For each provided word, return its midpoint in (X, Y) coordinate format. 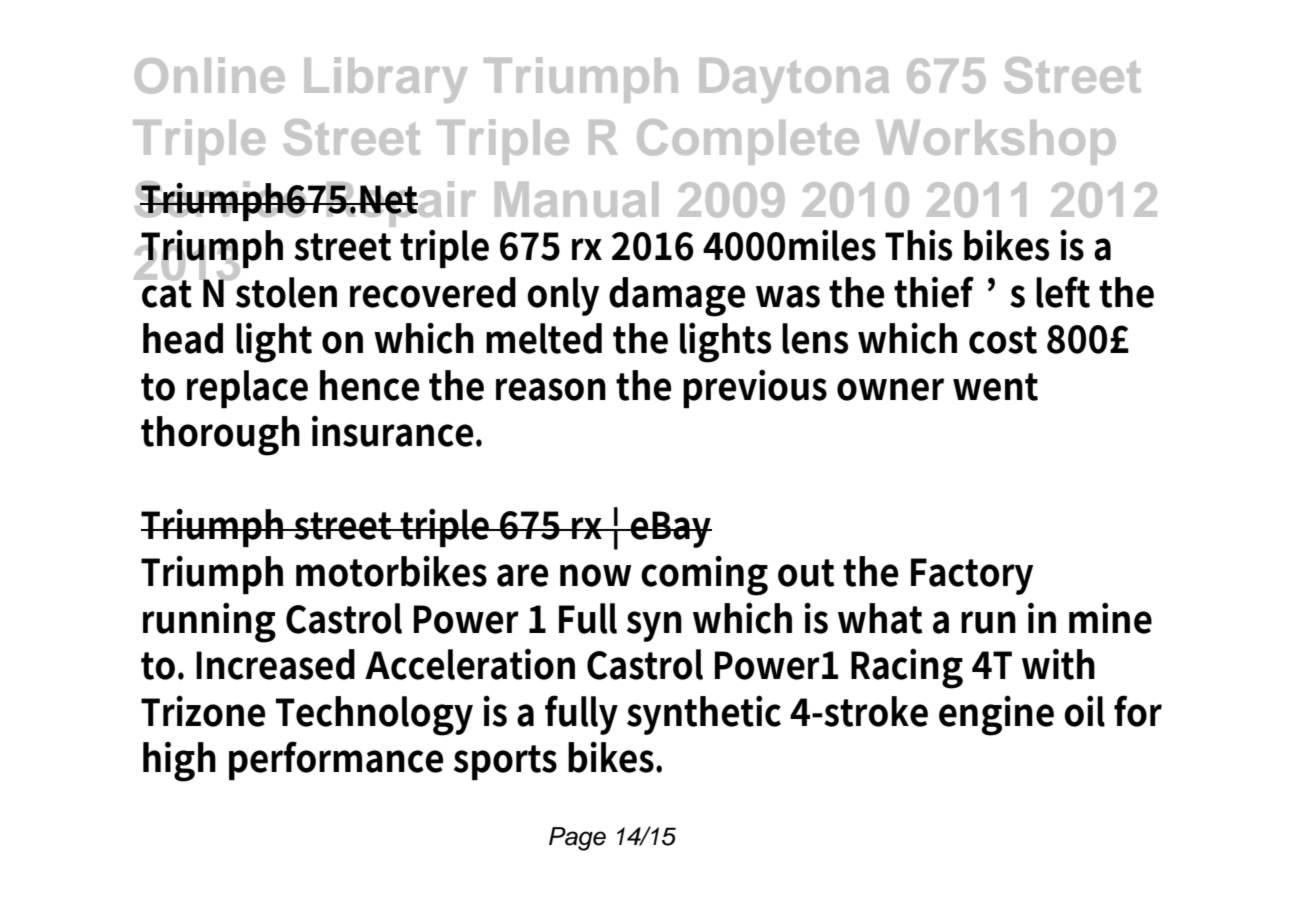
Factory (972, 576)
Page (577, 839)
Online (210, 75)
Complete (748, 142)
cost (1003, 340)
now (595, 575)
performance (336, 760)
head (183, 338)
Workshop (996, 142)
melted (544, 338)
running (209, 622)
